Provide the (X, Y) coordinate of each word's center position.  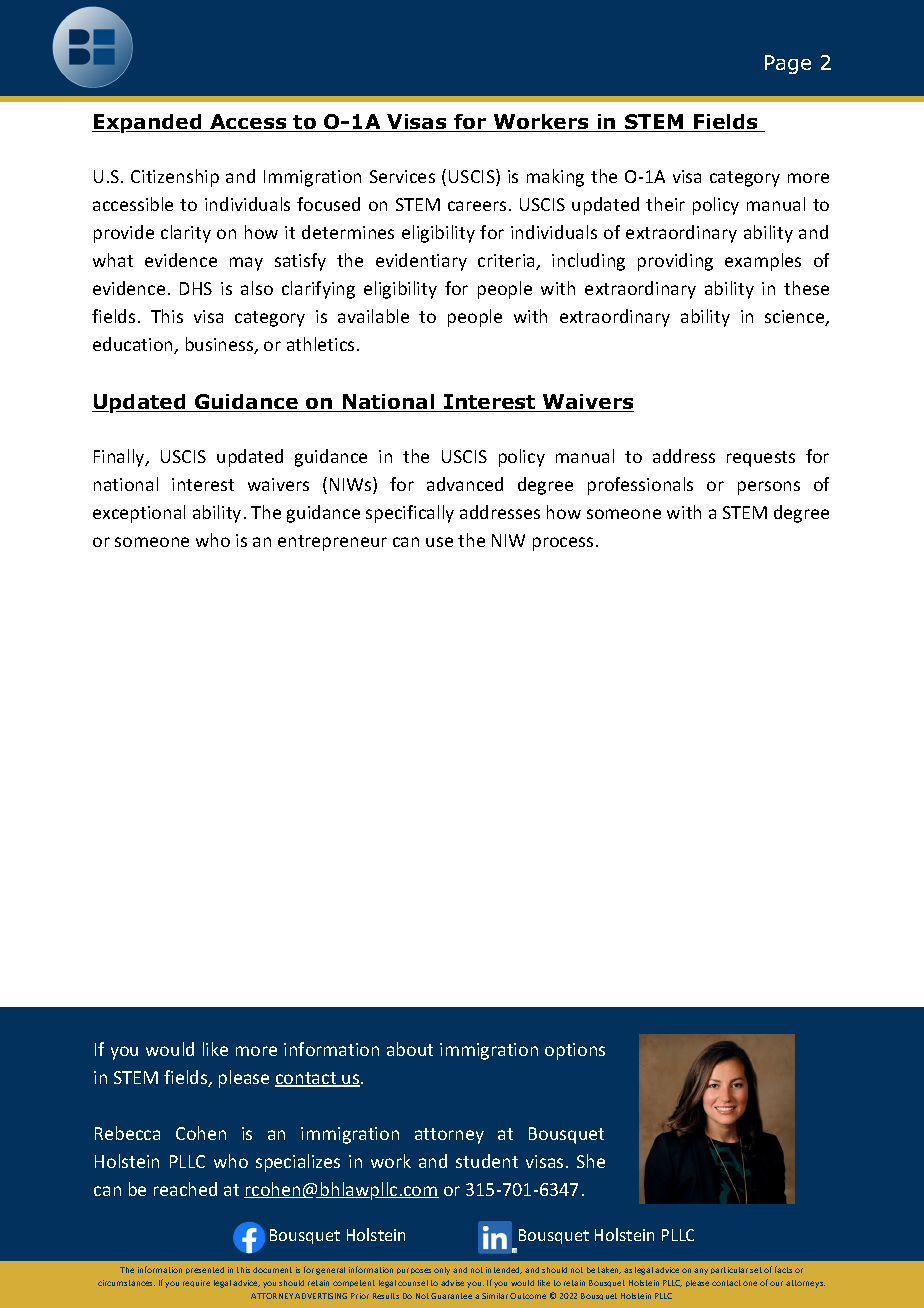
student (487, 1161)
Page (788, 64)
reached (185, 1189)
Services (402, 176)
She (591, 1161)
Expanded (148, 123)
